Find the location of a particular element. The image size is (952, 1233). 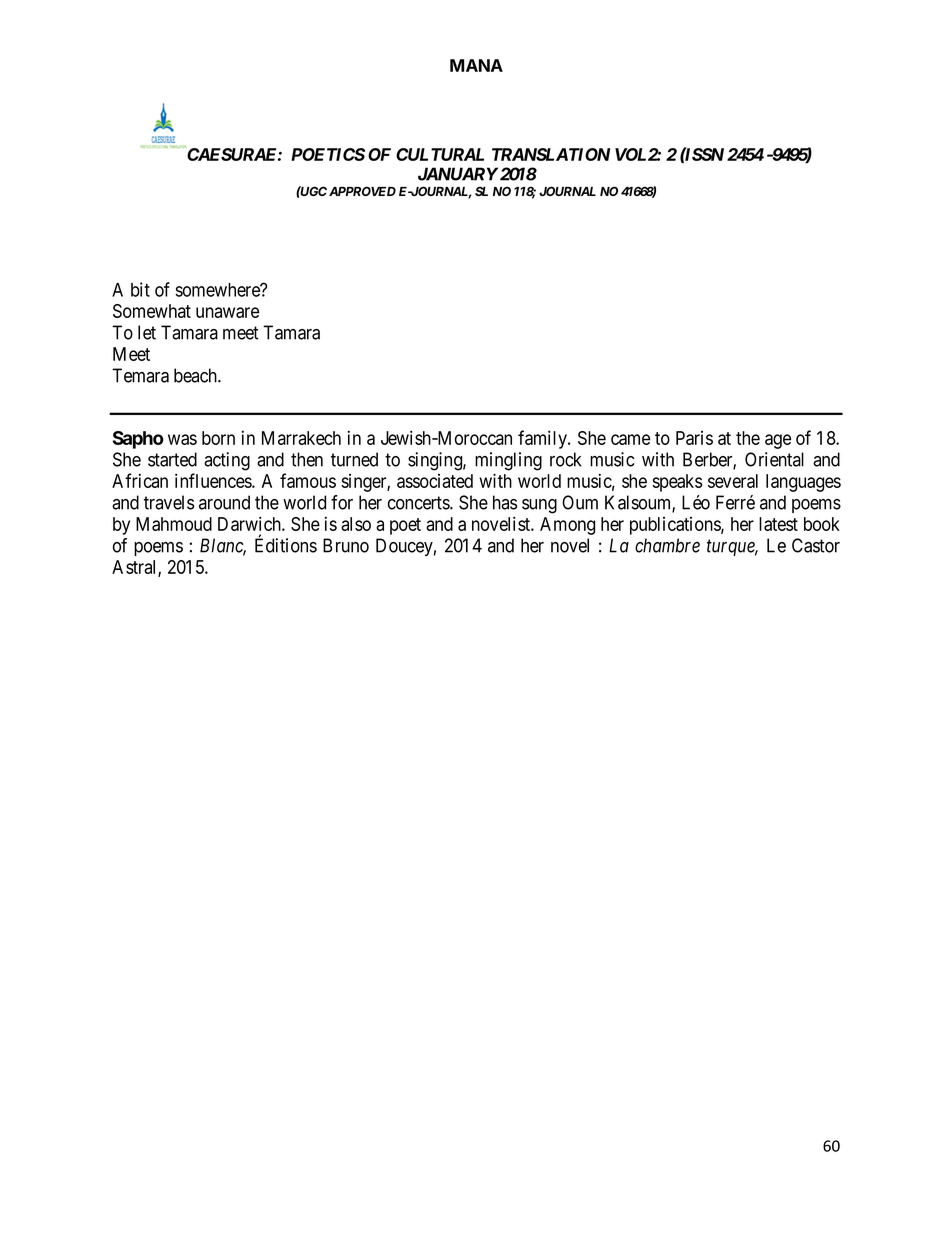

Mahmoud is located at coordinates (174, 524).
